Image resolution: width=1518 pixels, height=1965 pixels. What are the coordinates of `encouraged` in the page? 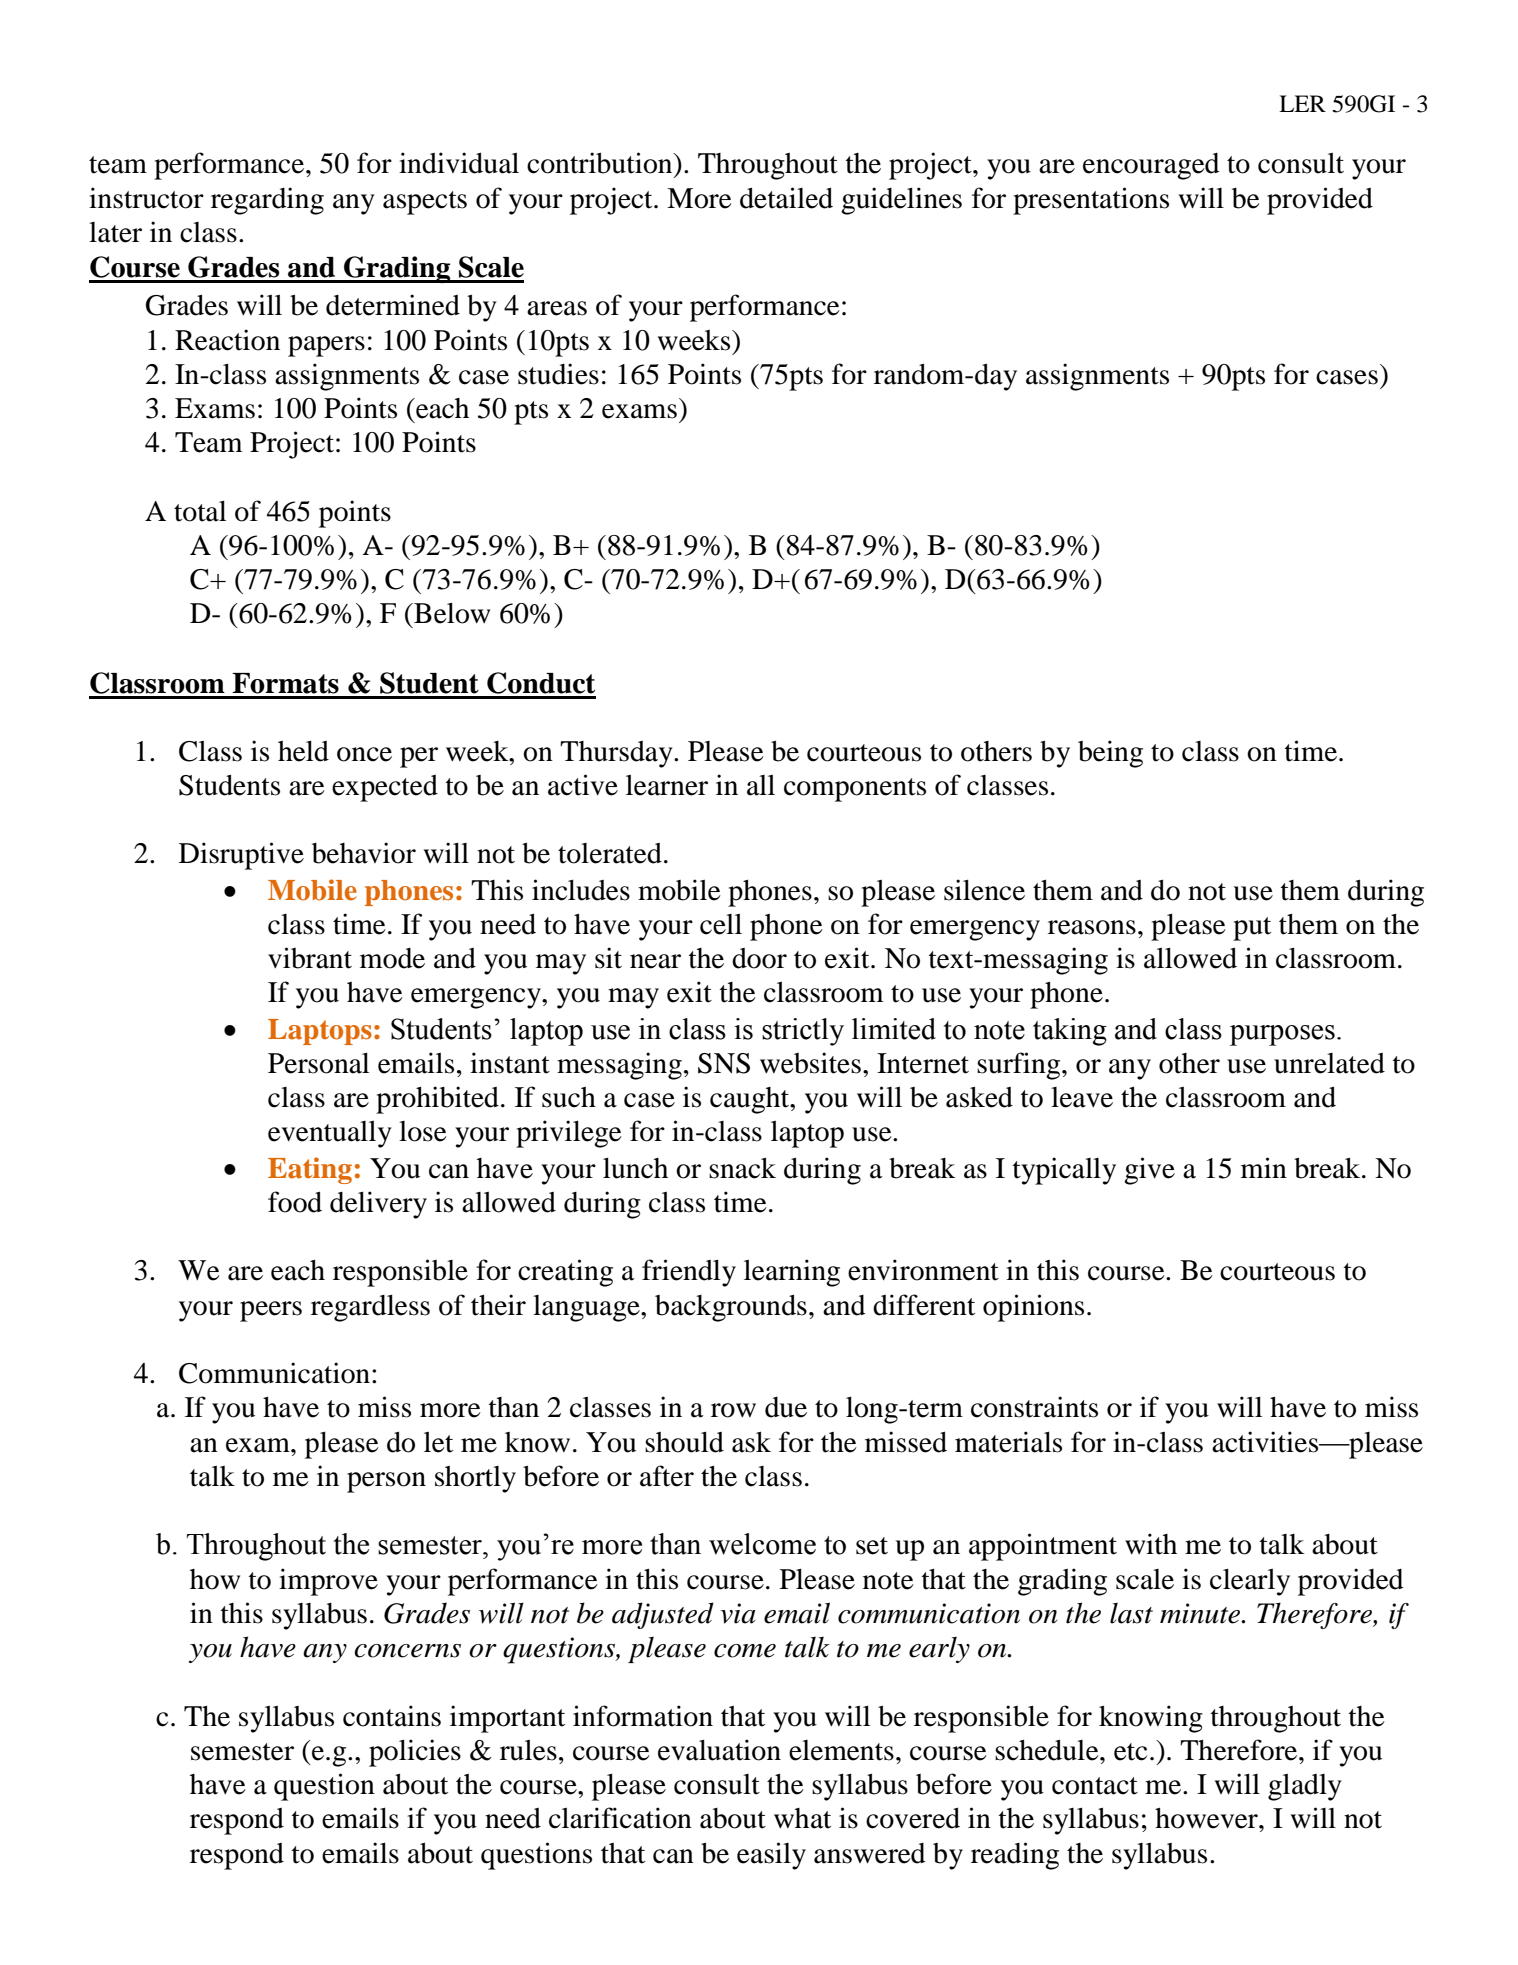 It's located at (1151, 166).
